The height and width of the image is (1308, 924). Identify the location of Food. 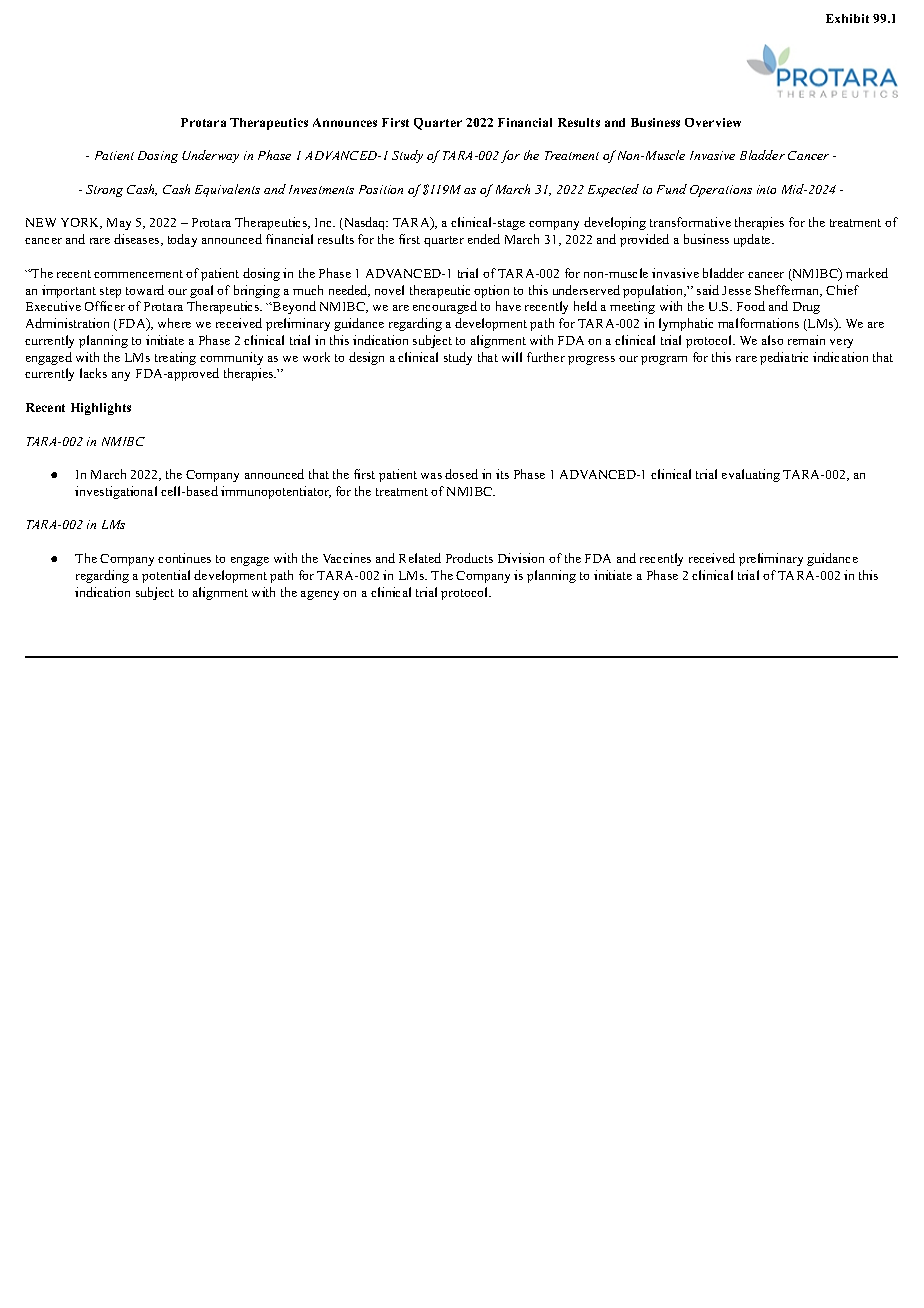
(751, 306).
